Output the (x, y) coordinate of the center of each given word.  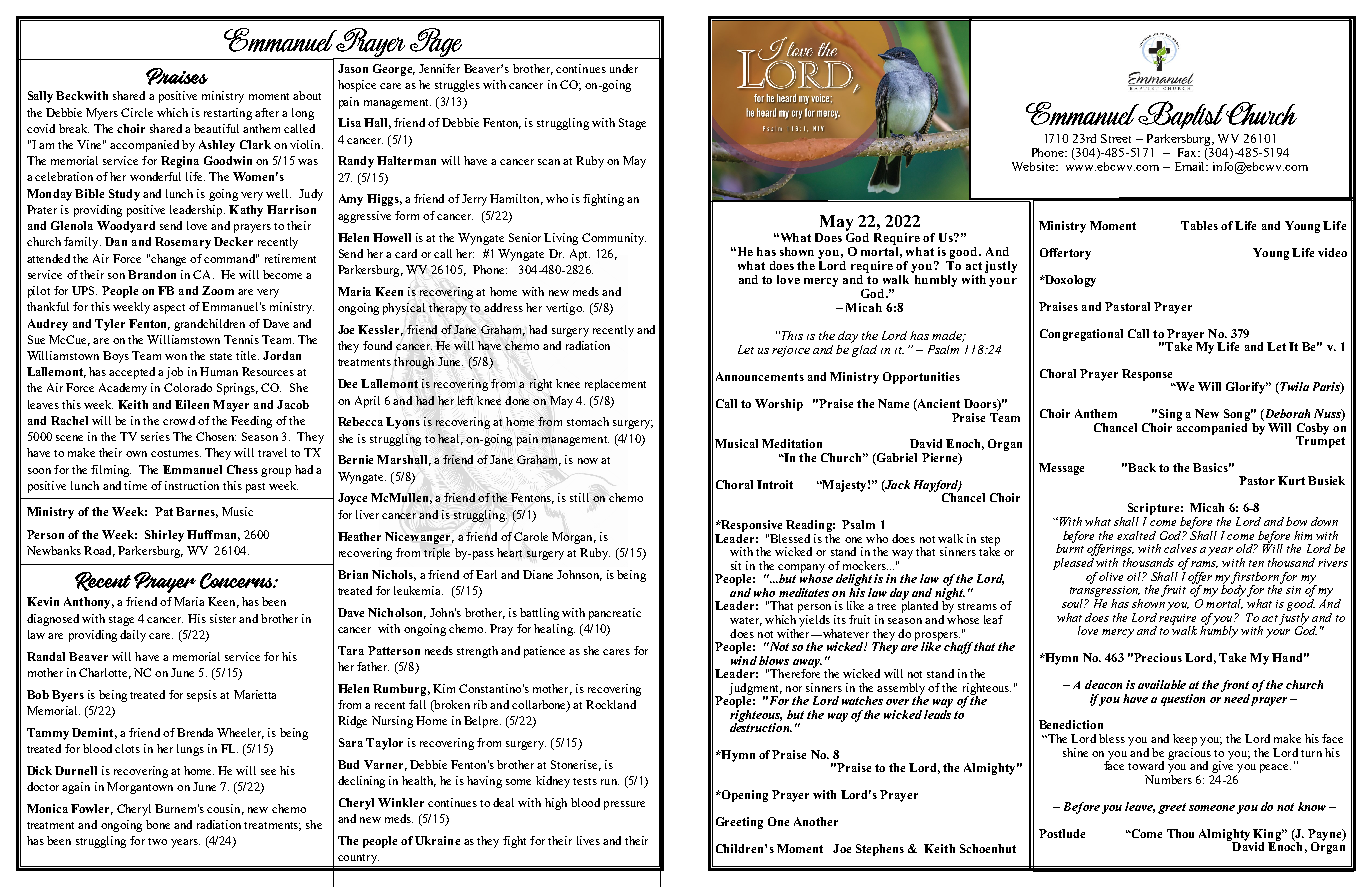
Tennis (241, 339)
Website (1034, 166)
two (157, 841)
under (624, 68)
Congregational (1081, 335)
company (801, 569)
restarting (228, 114)
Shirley (164, 536)
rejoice (791, 351)
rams (1204, 564)
